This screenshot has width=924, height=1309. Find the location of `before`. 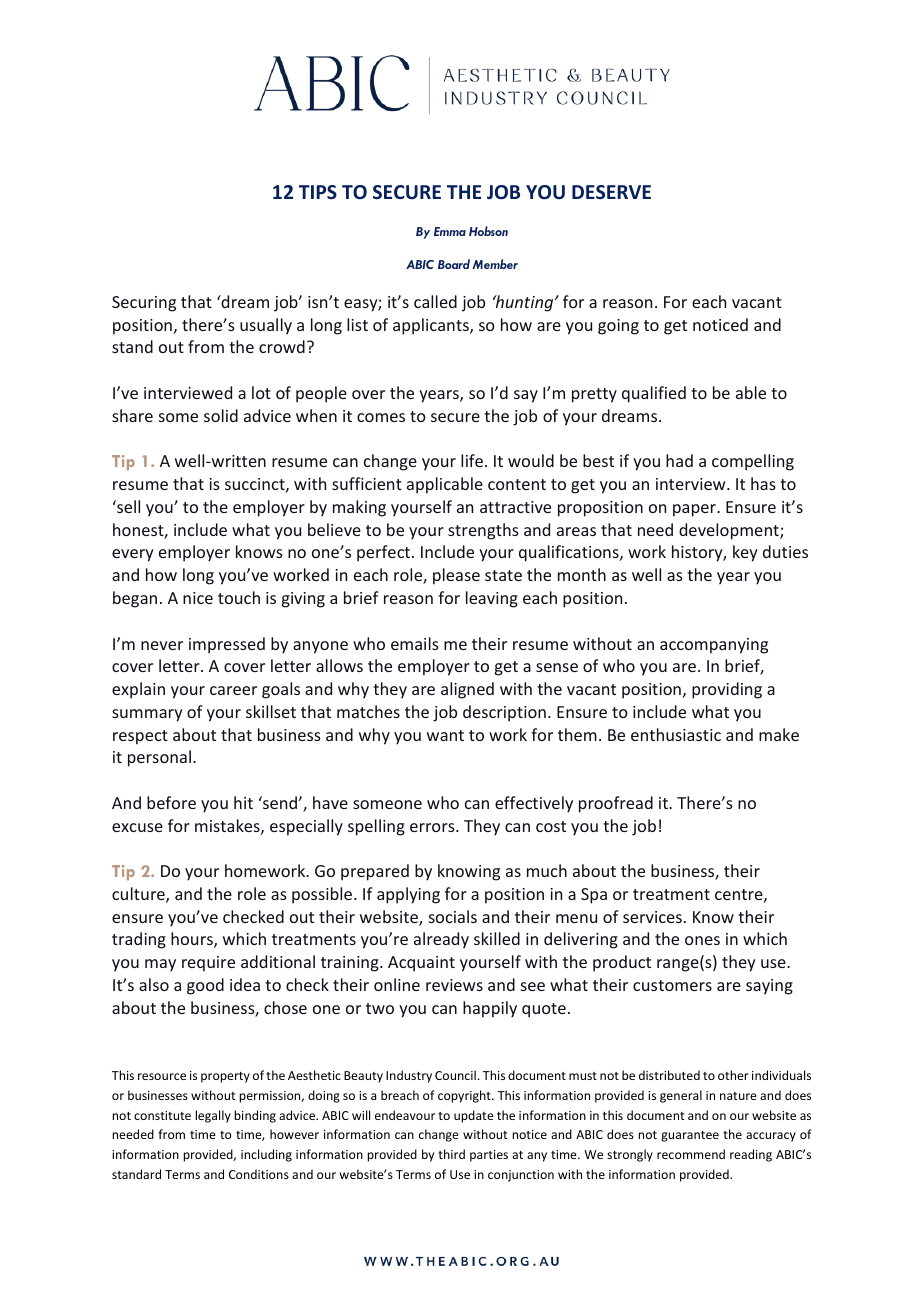

before is located at coordinates (171, 802).
